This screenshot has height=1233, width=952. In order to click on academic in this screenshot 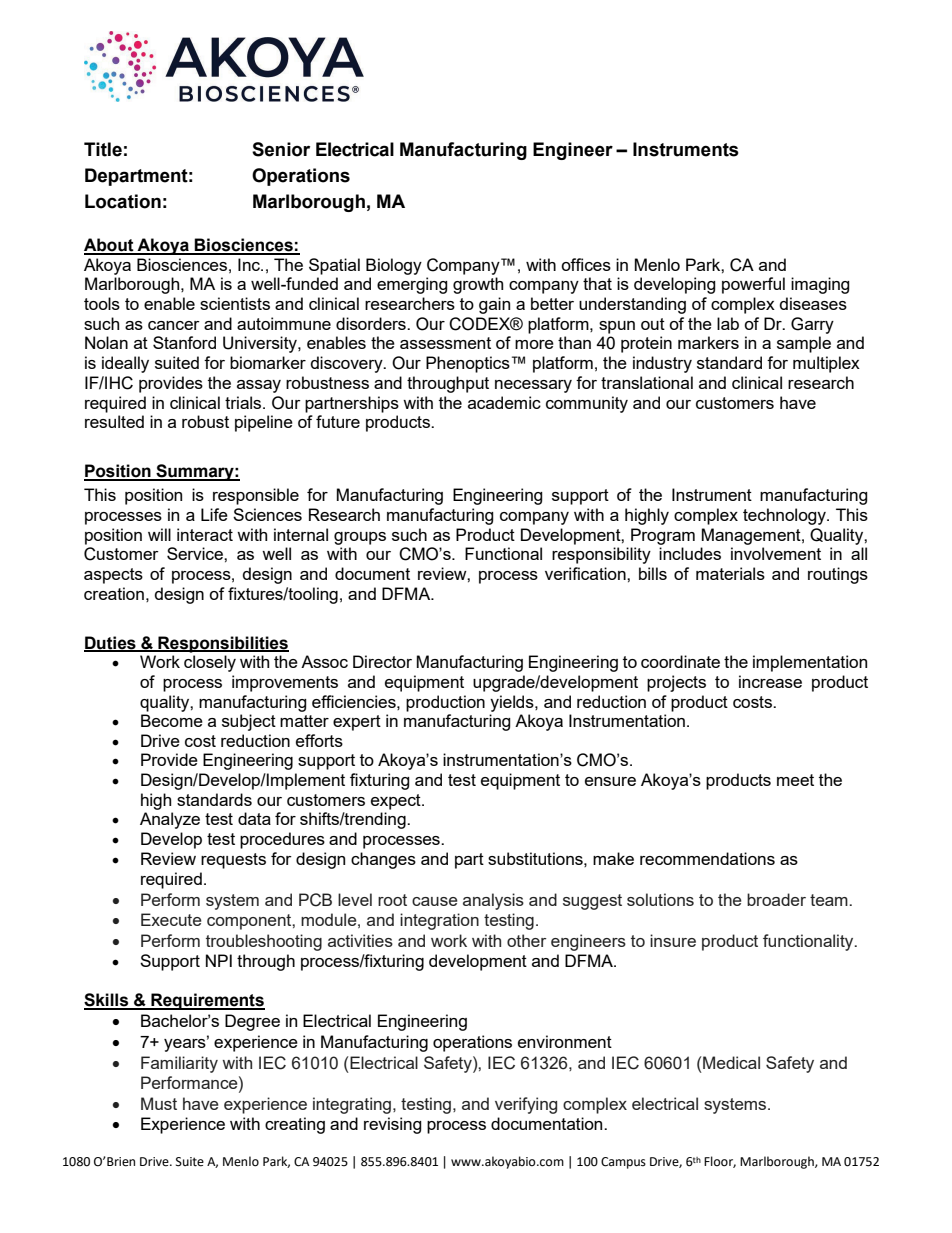, I will do `click(504, 402)`.
